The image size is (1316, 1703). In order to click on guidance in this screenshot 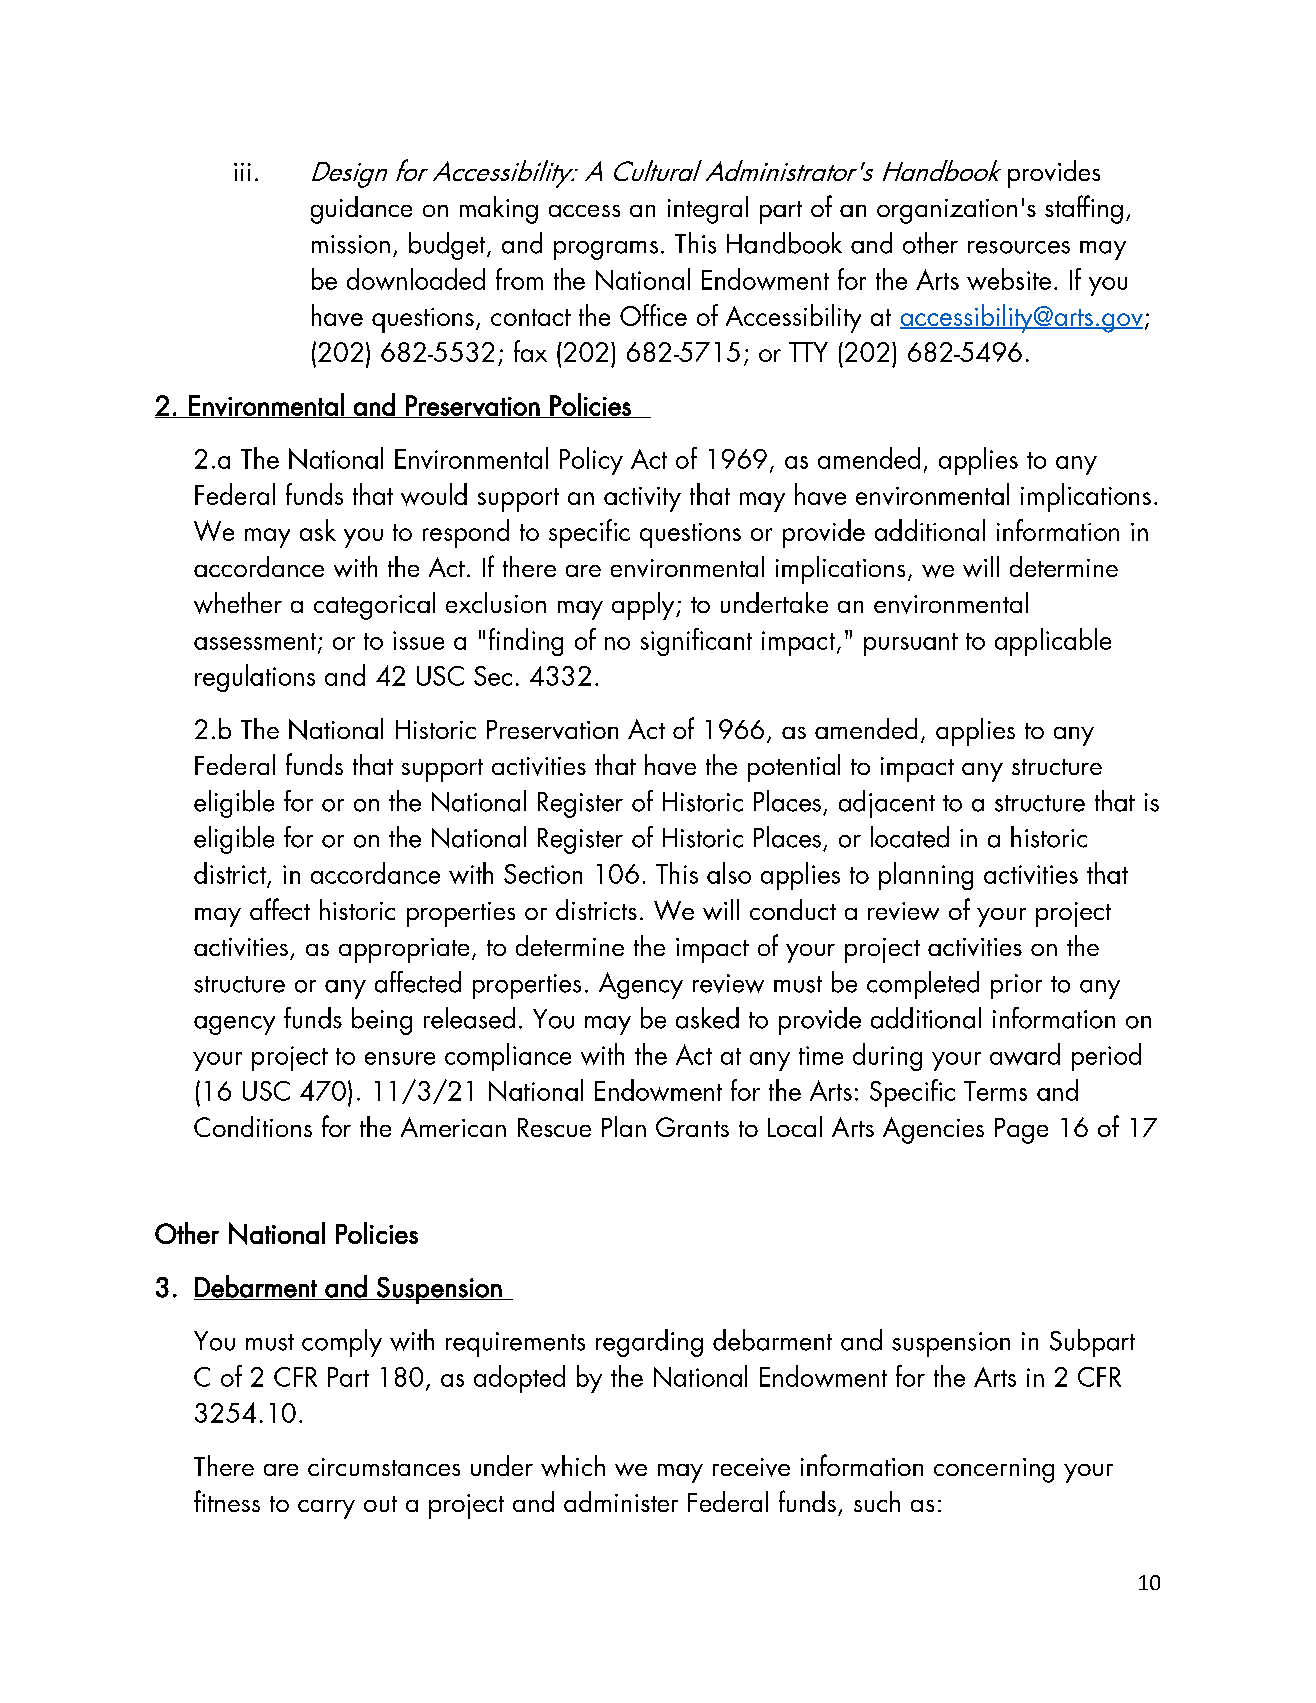, I will do `click(361, 210)`.
